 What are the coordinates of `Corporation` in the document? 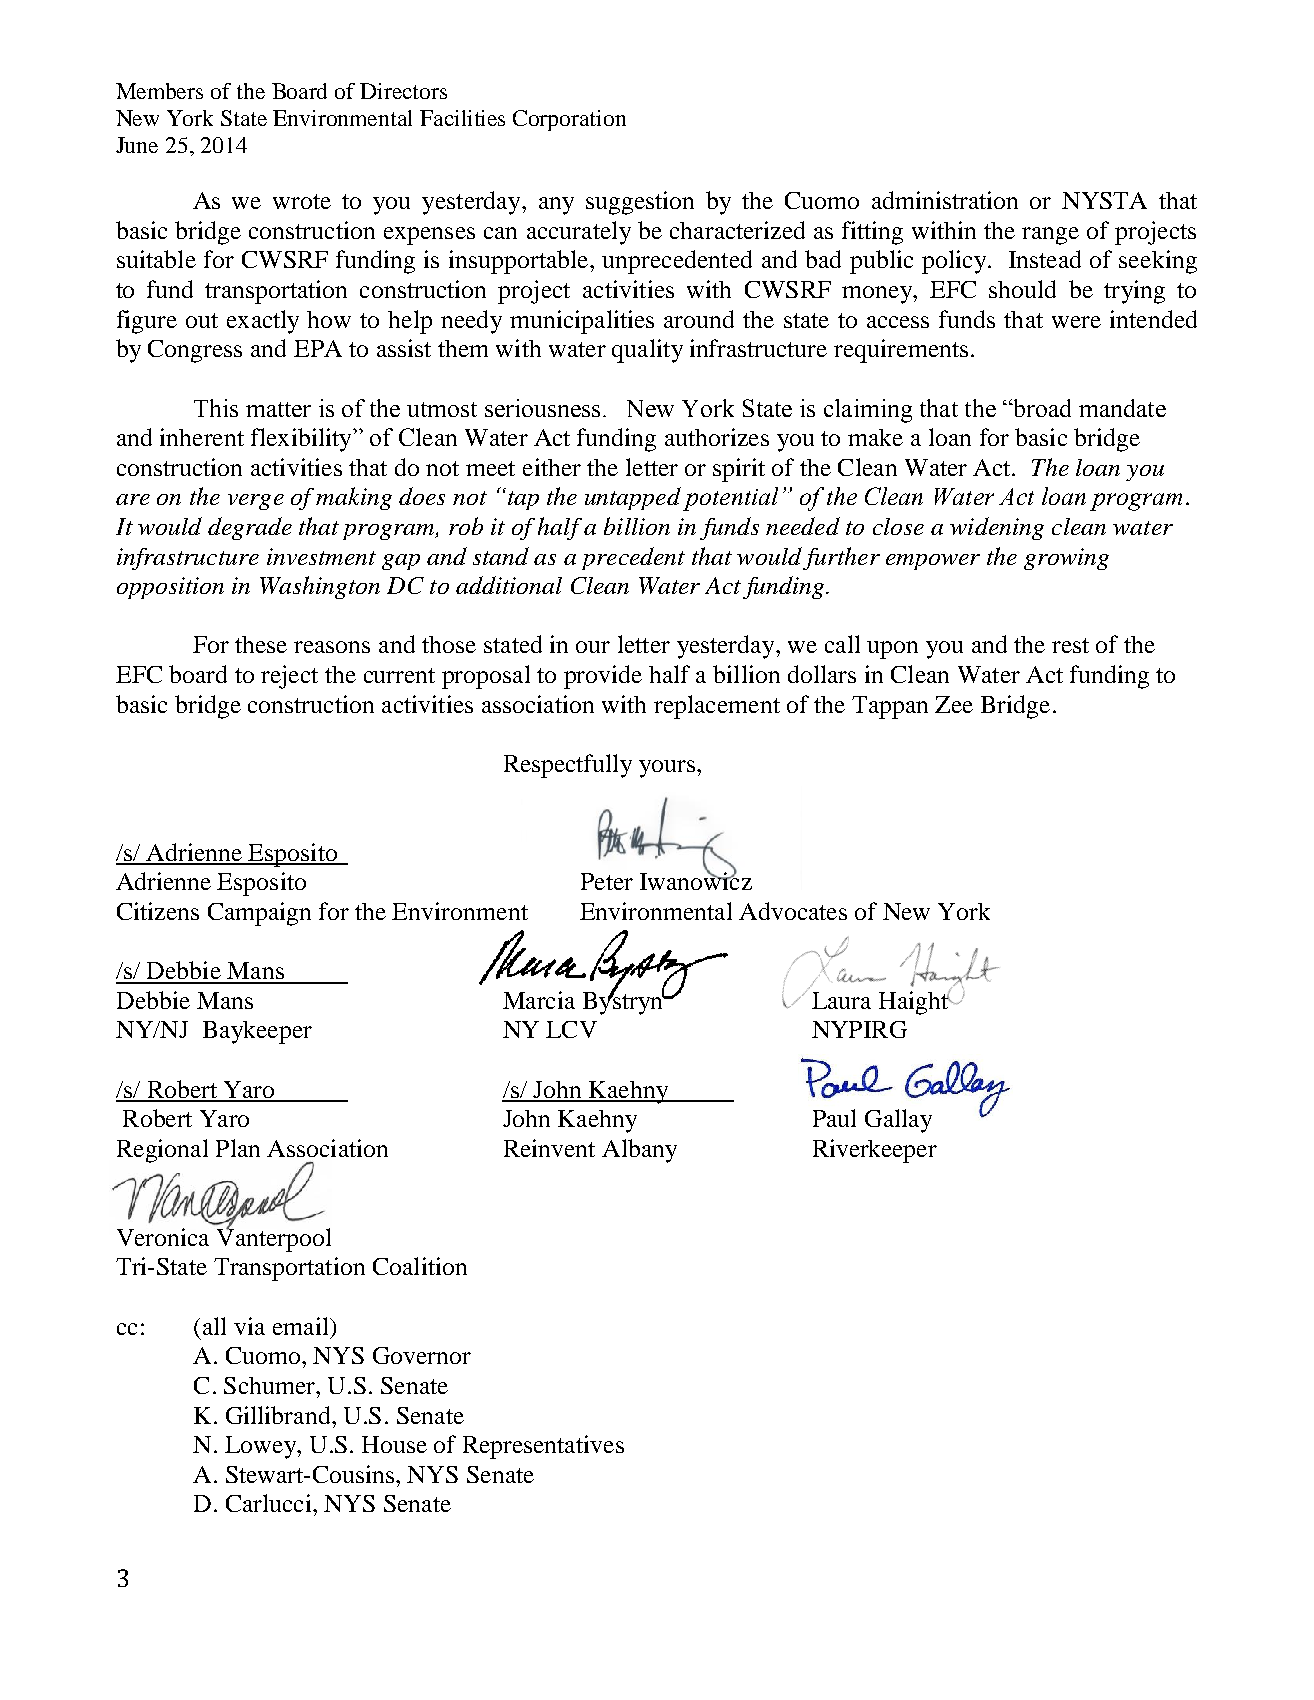 It's located at (569, 120).
